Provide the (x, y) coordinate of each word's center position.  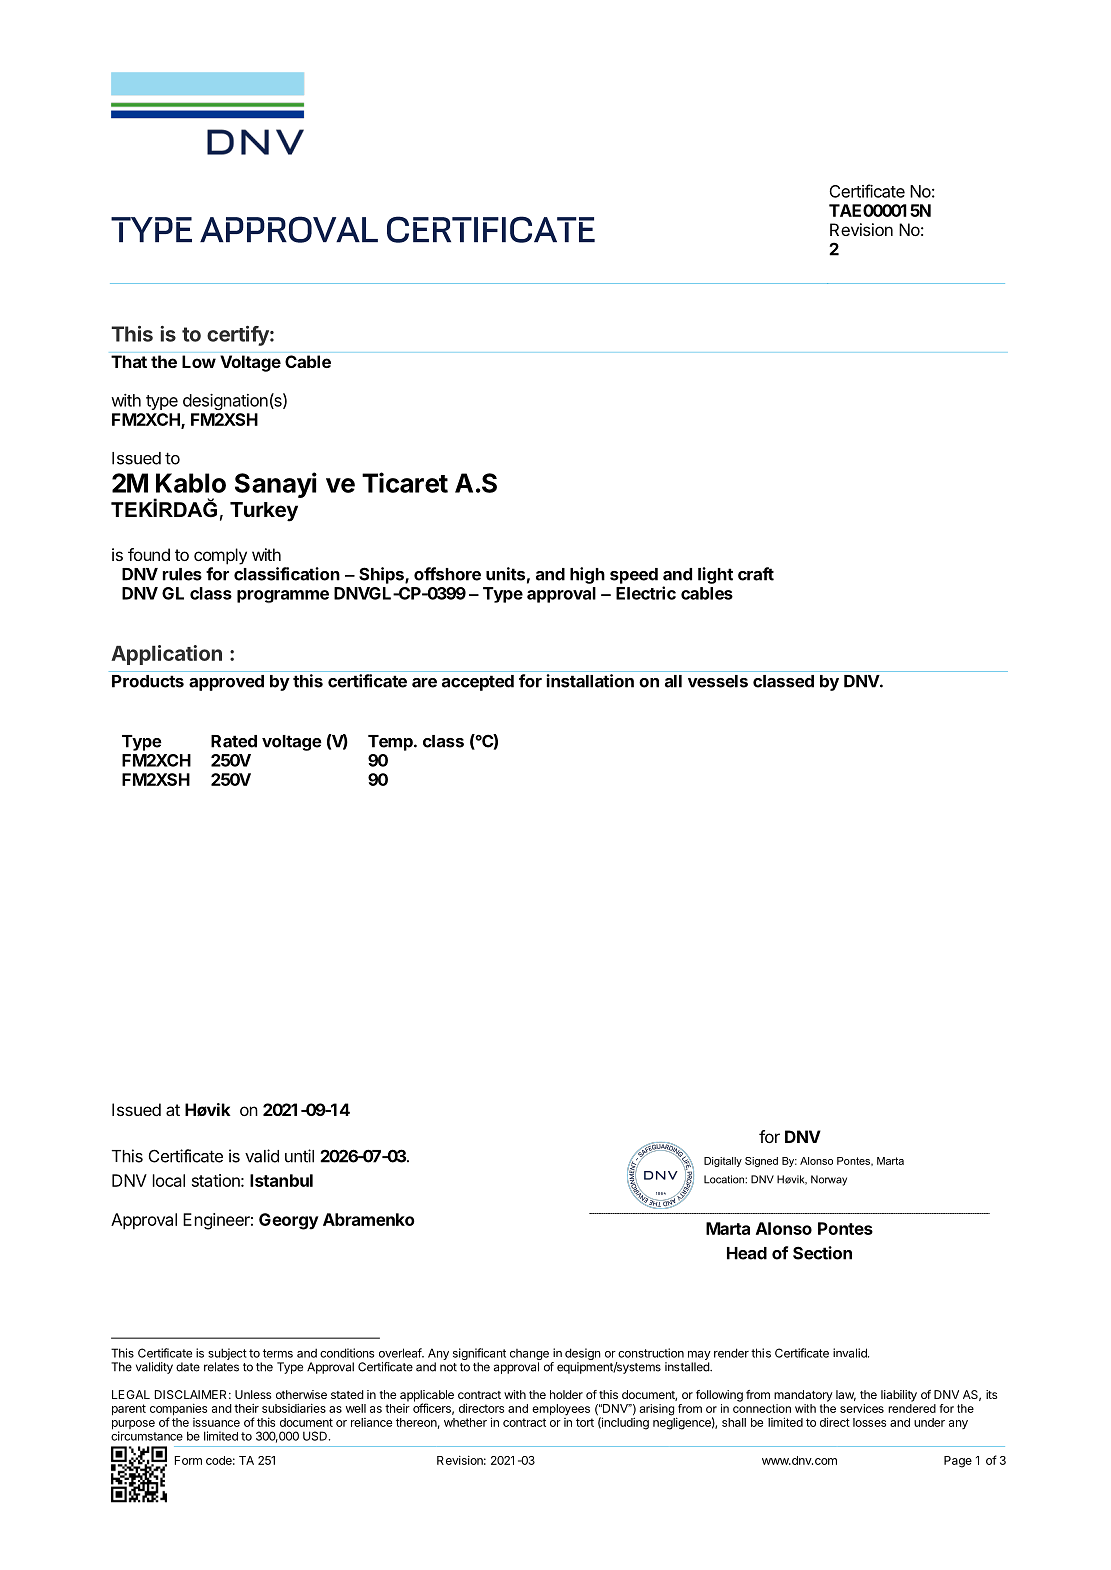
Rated (234, 741)
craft (756, 574)
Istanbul (281, 1180)
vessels (718, 681)
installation (590, 681)
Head (747, 1253)
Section (822, 1253)
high (587, 575)
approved (226, 683)
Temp (391, 743)
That (129, 361)
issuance (216, 1422)
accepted (478, 683)
